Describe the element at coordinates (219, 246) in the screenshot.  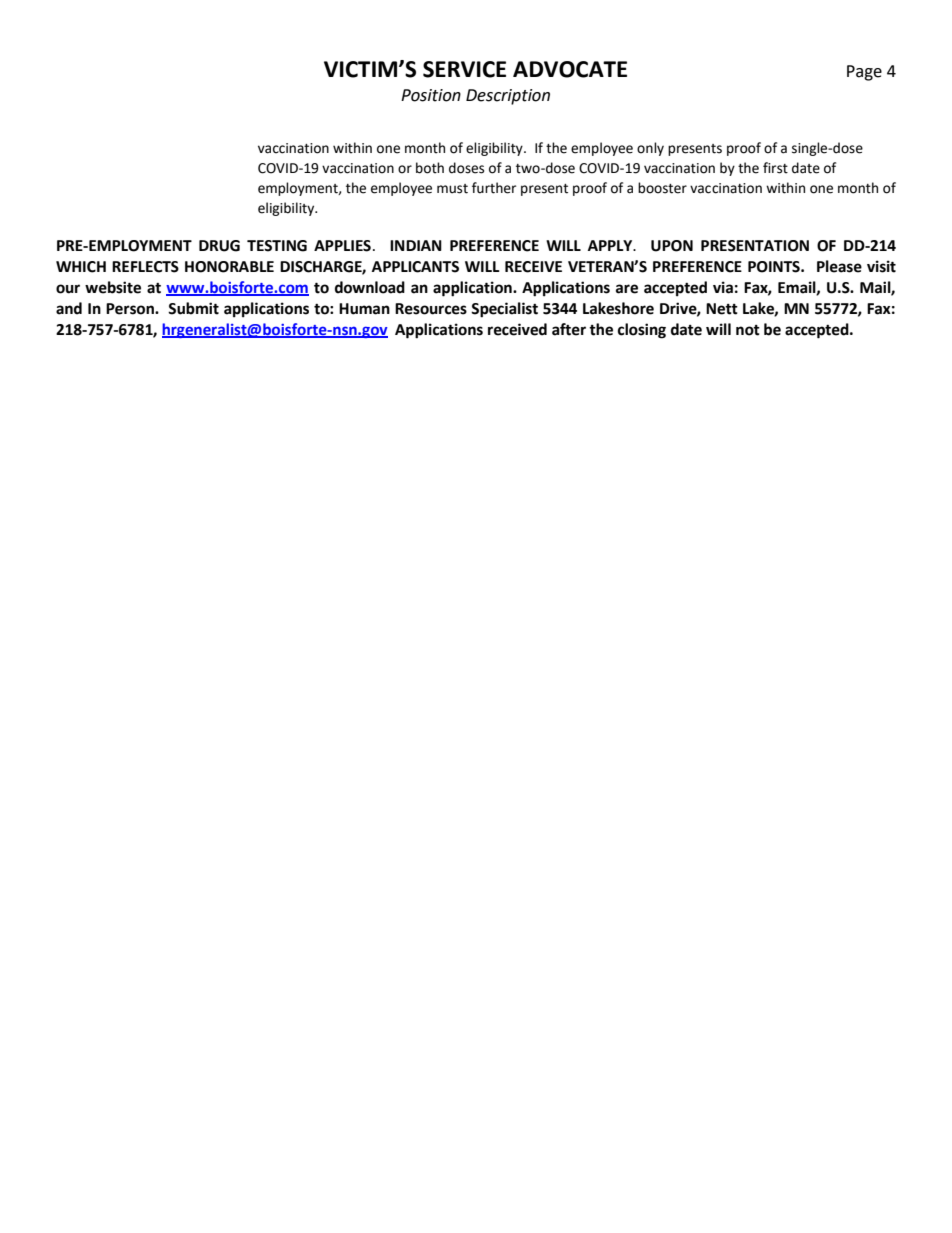
I see `DRUG` at that location.
